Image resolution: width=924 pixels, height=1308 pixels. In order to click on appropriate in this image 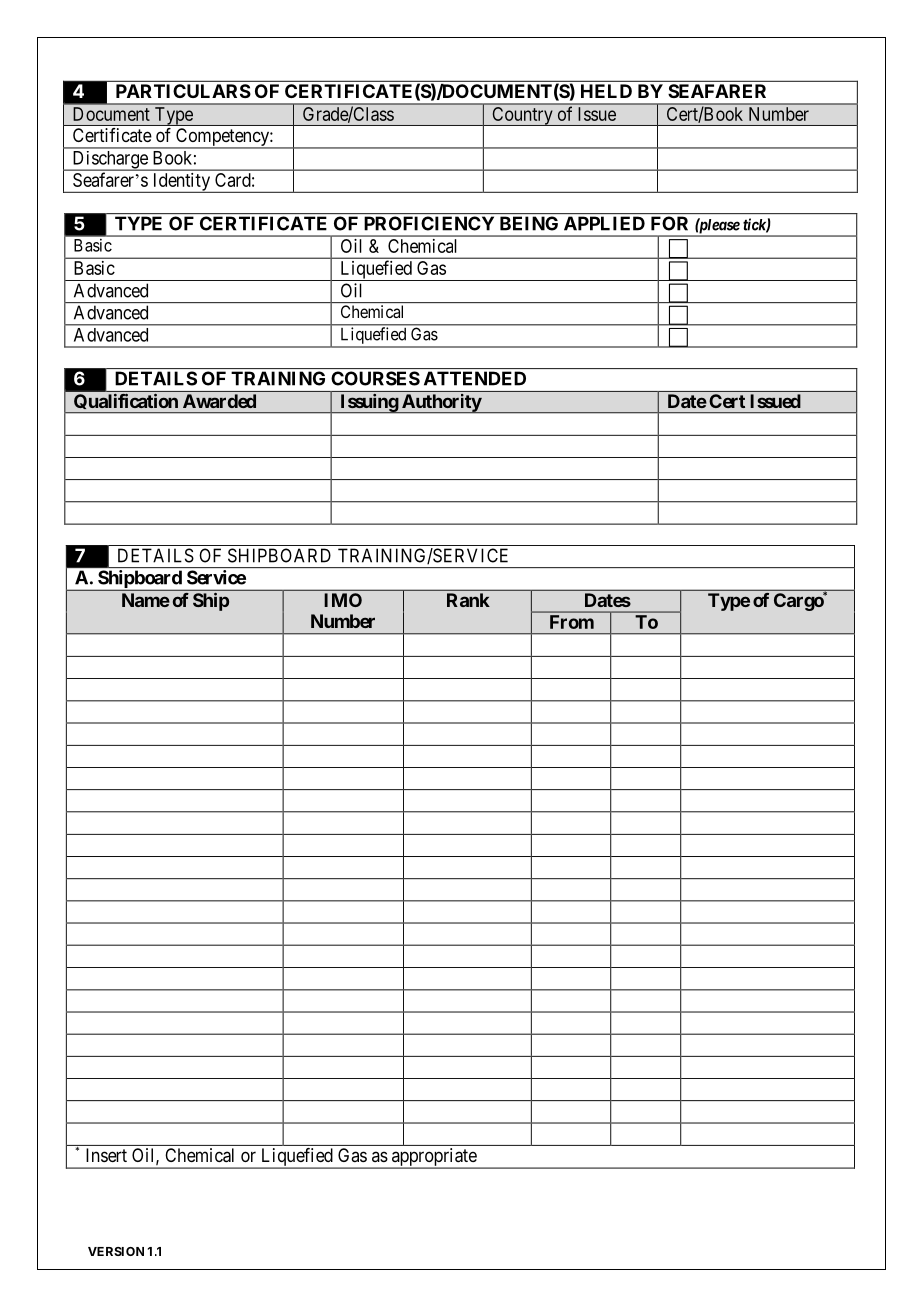, I will do `click(433, 1158)`.
